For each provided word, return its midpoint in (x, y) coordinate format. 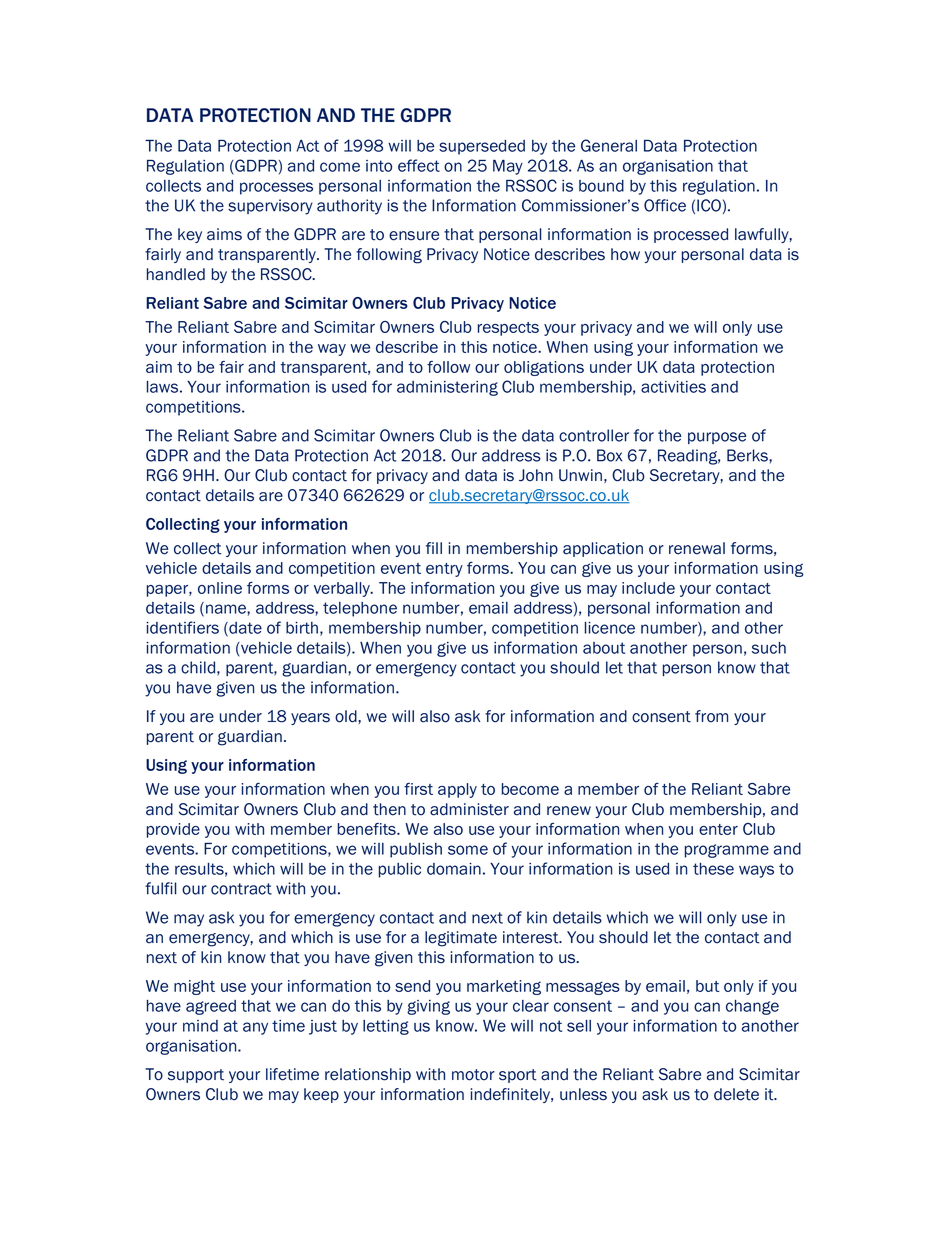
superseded (482, 147)
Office (665, 205)
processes (276, 188)
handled (176, 274)
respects (508, 329)
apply (457, 790)
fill (434, 548)
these (713, 869)
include (648, 588)
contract (241, 889)
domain (454, 869)
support (196, 1076)
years (310, 719)
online (220, 588)
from (711, 716)
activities (673, 387)
